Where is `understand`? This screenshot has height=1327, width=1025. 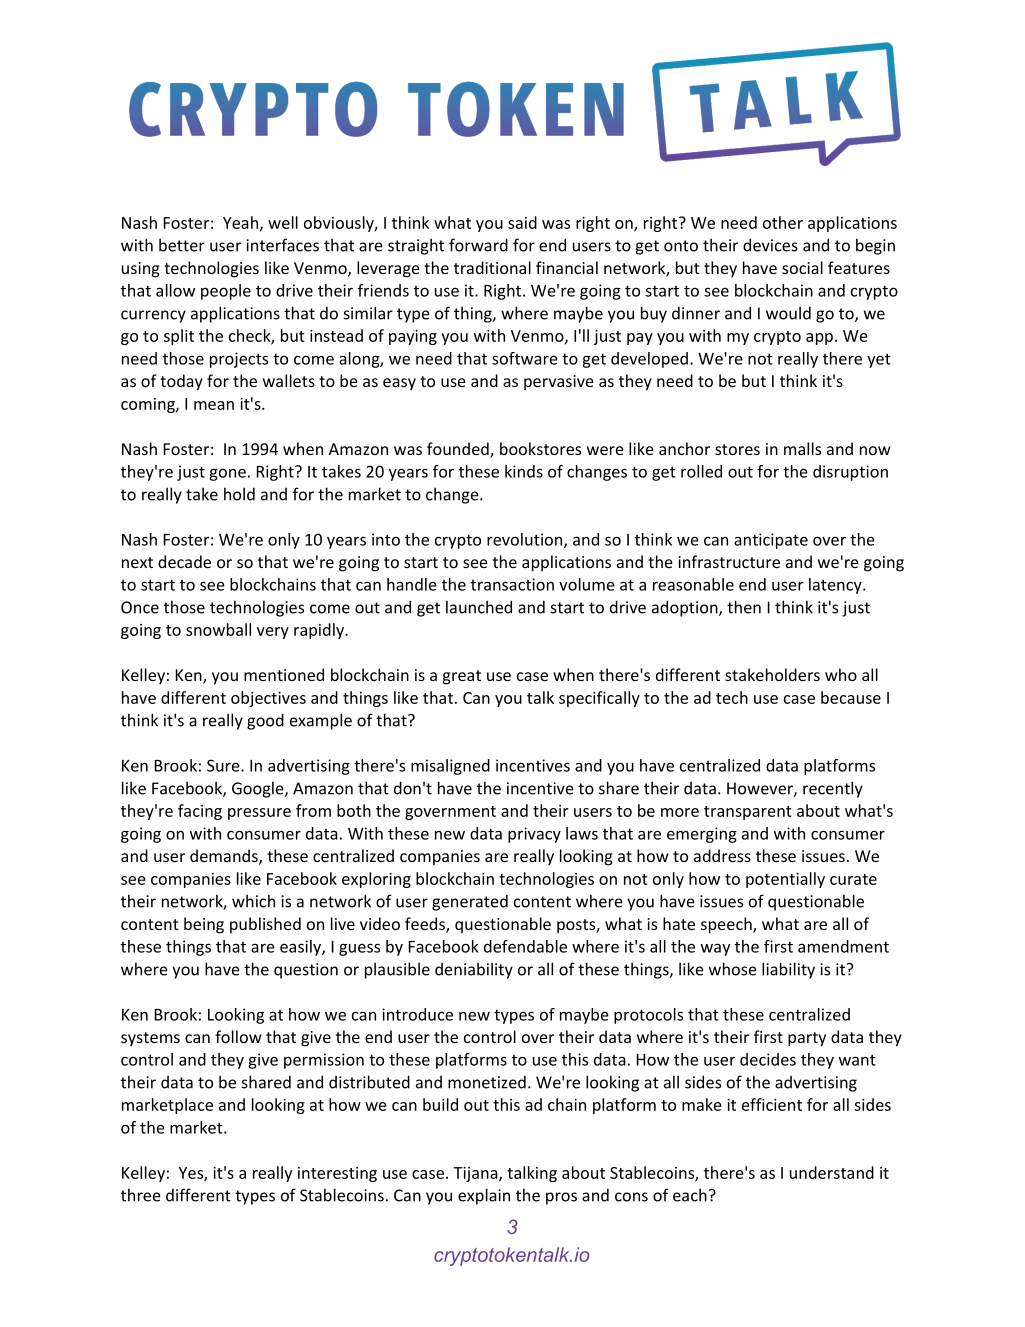
understand is located at coordinates (832, 1172).
